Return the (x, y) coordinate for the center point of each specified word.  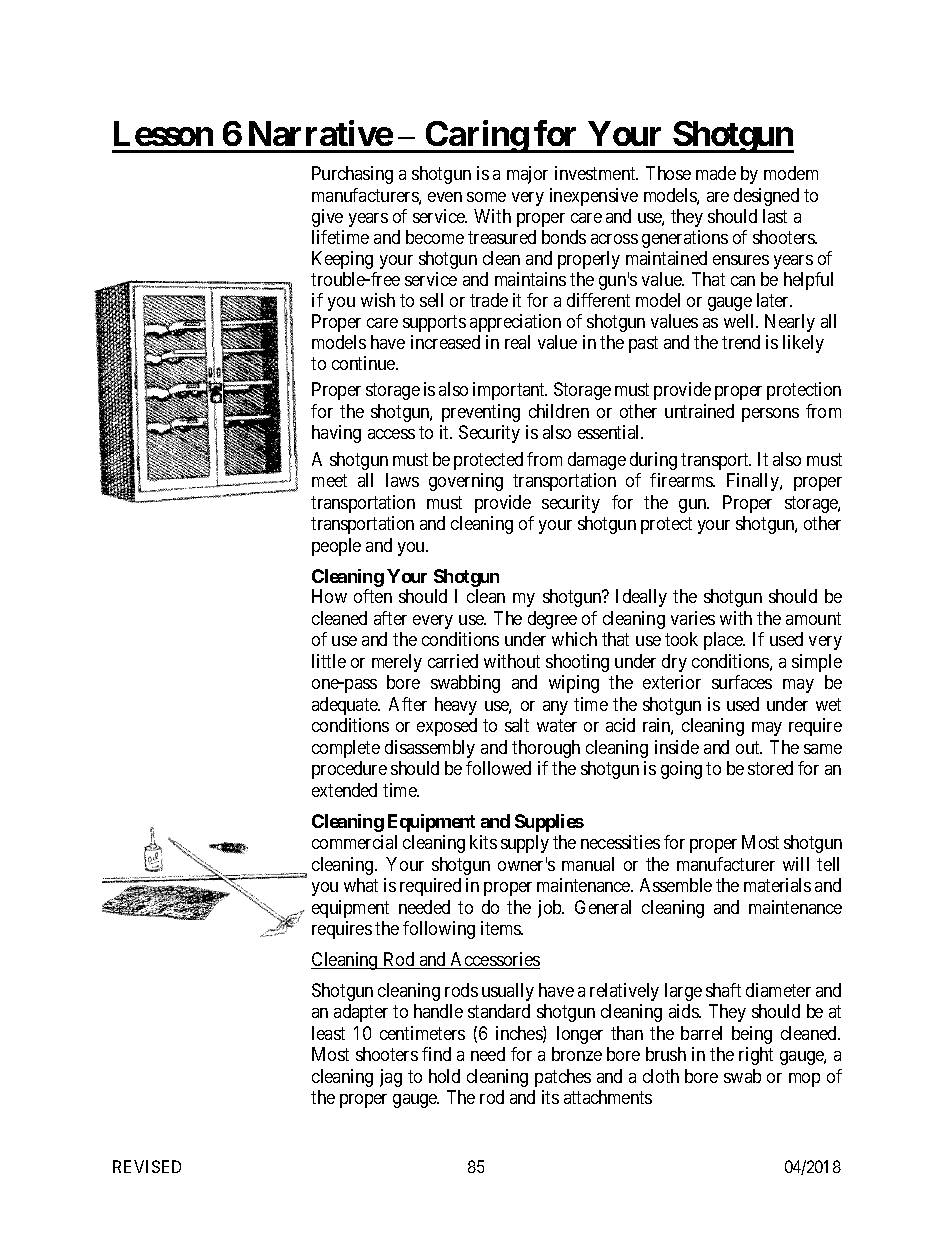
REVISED (147, 1166)
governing (466, 482)
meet (329, 480)
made (716, 173)
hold (444, 1076)
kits (483, 842)
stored (770, 768)
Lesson (163, 133)
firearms (682, 480)
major (527, 175)
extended (344, 790)
